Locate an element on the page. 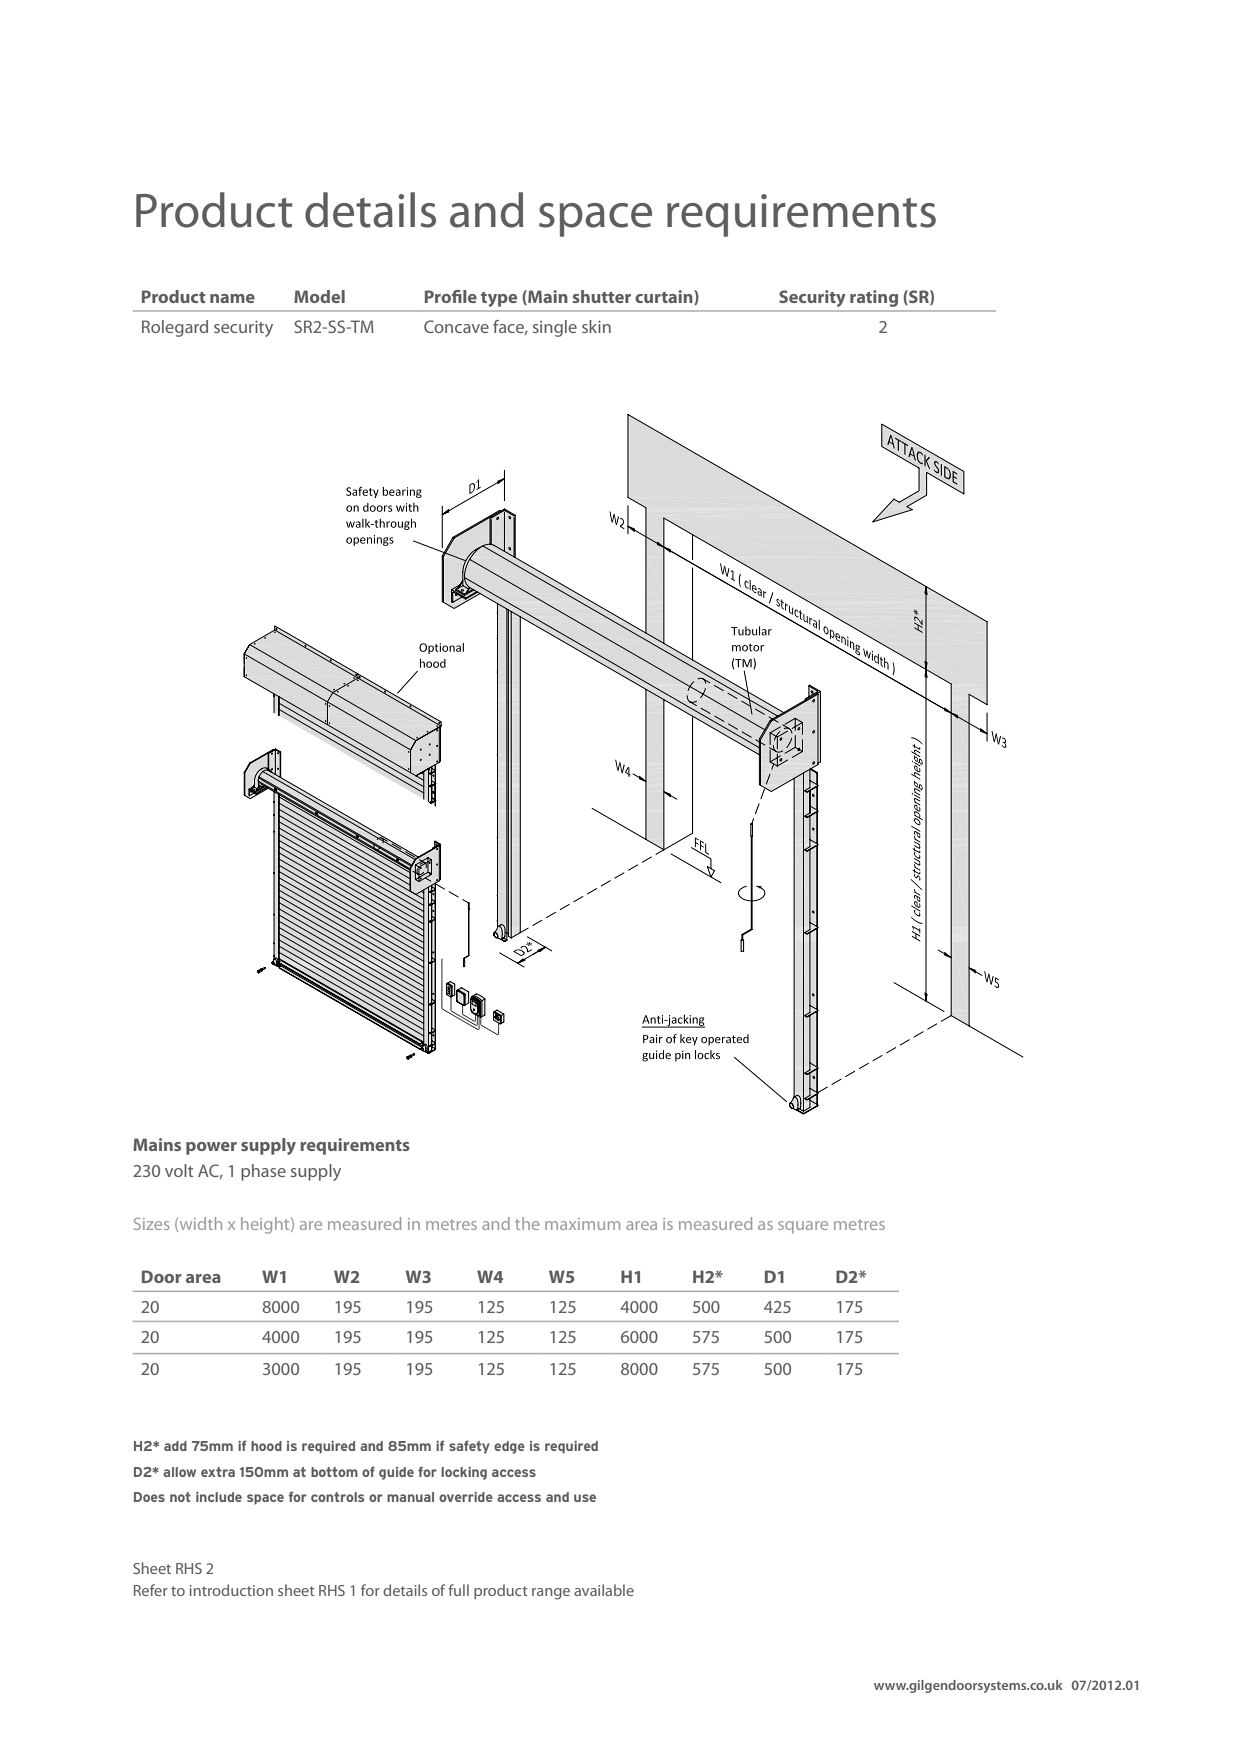 Image resolution: width=1247 pixels, height=1749 pixels. square is located at coordinates (803, 1227).
